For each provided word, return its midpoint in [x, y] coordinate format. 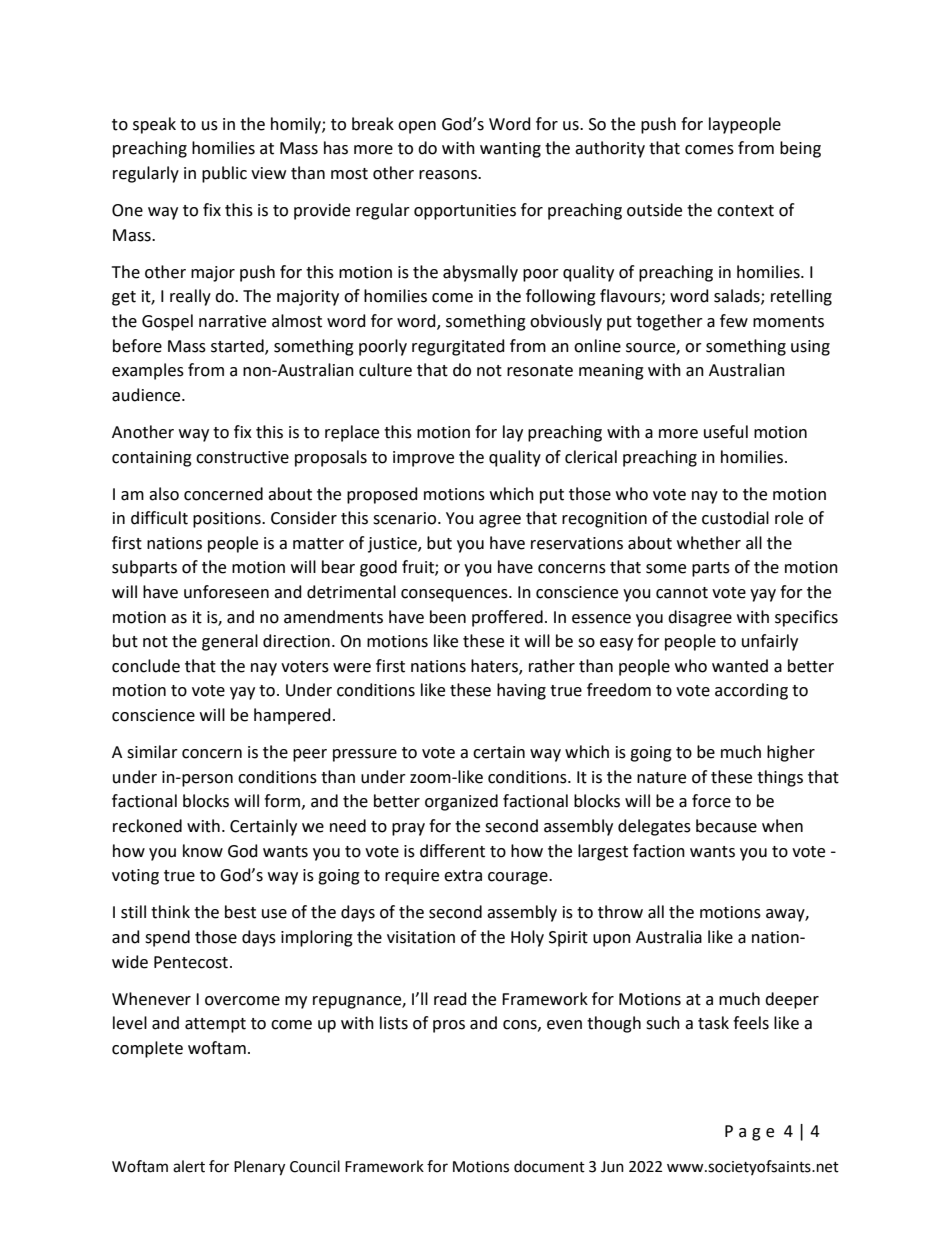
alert [189, 1166]
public [224, 174]
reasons [449, 175]
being [800, 149]
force [711, 801]
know [203, 851]
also [164, 494]
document [549, 1166]
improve [423, 459]
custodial [735, 518]
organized [461, 802]
